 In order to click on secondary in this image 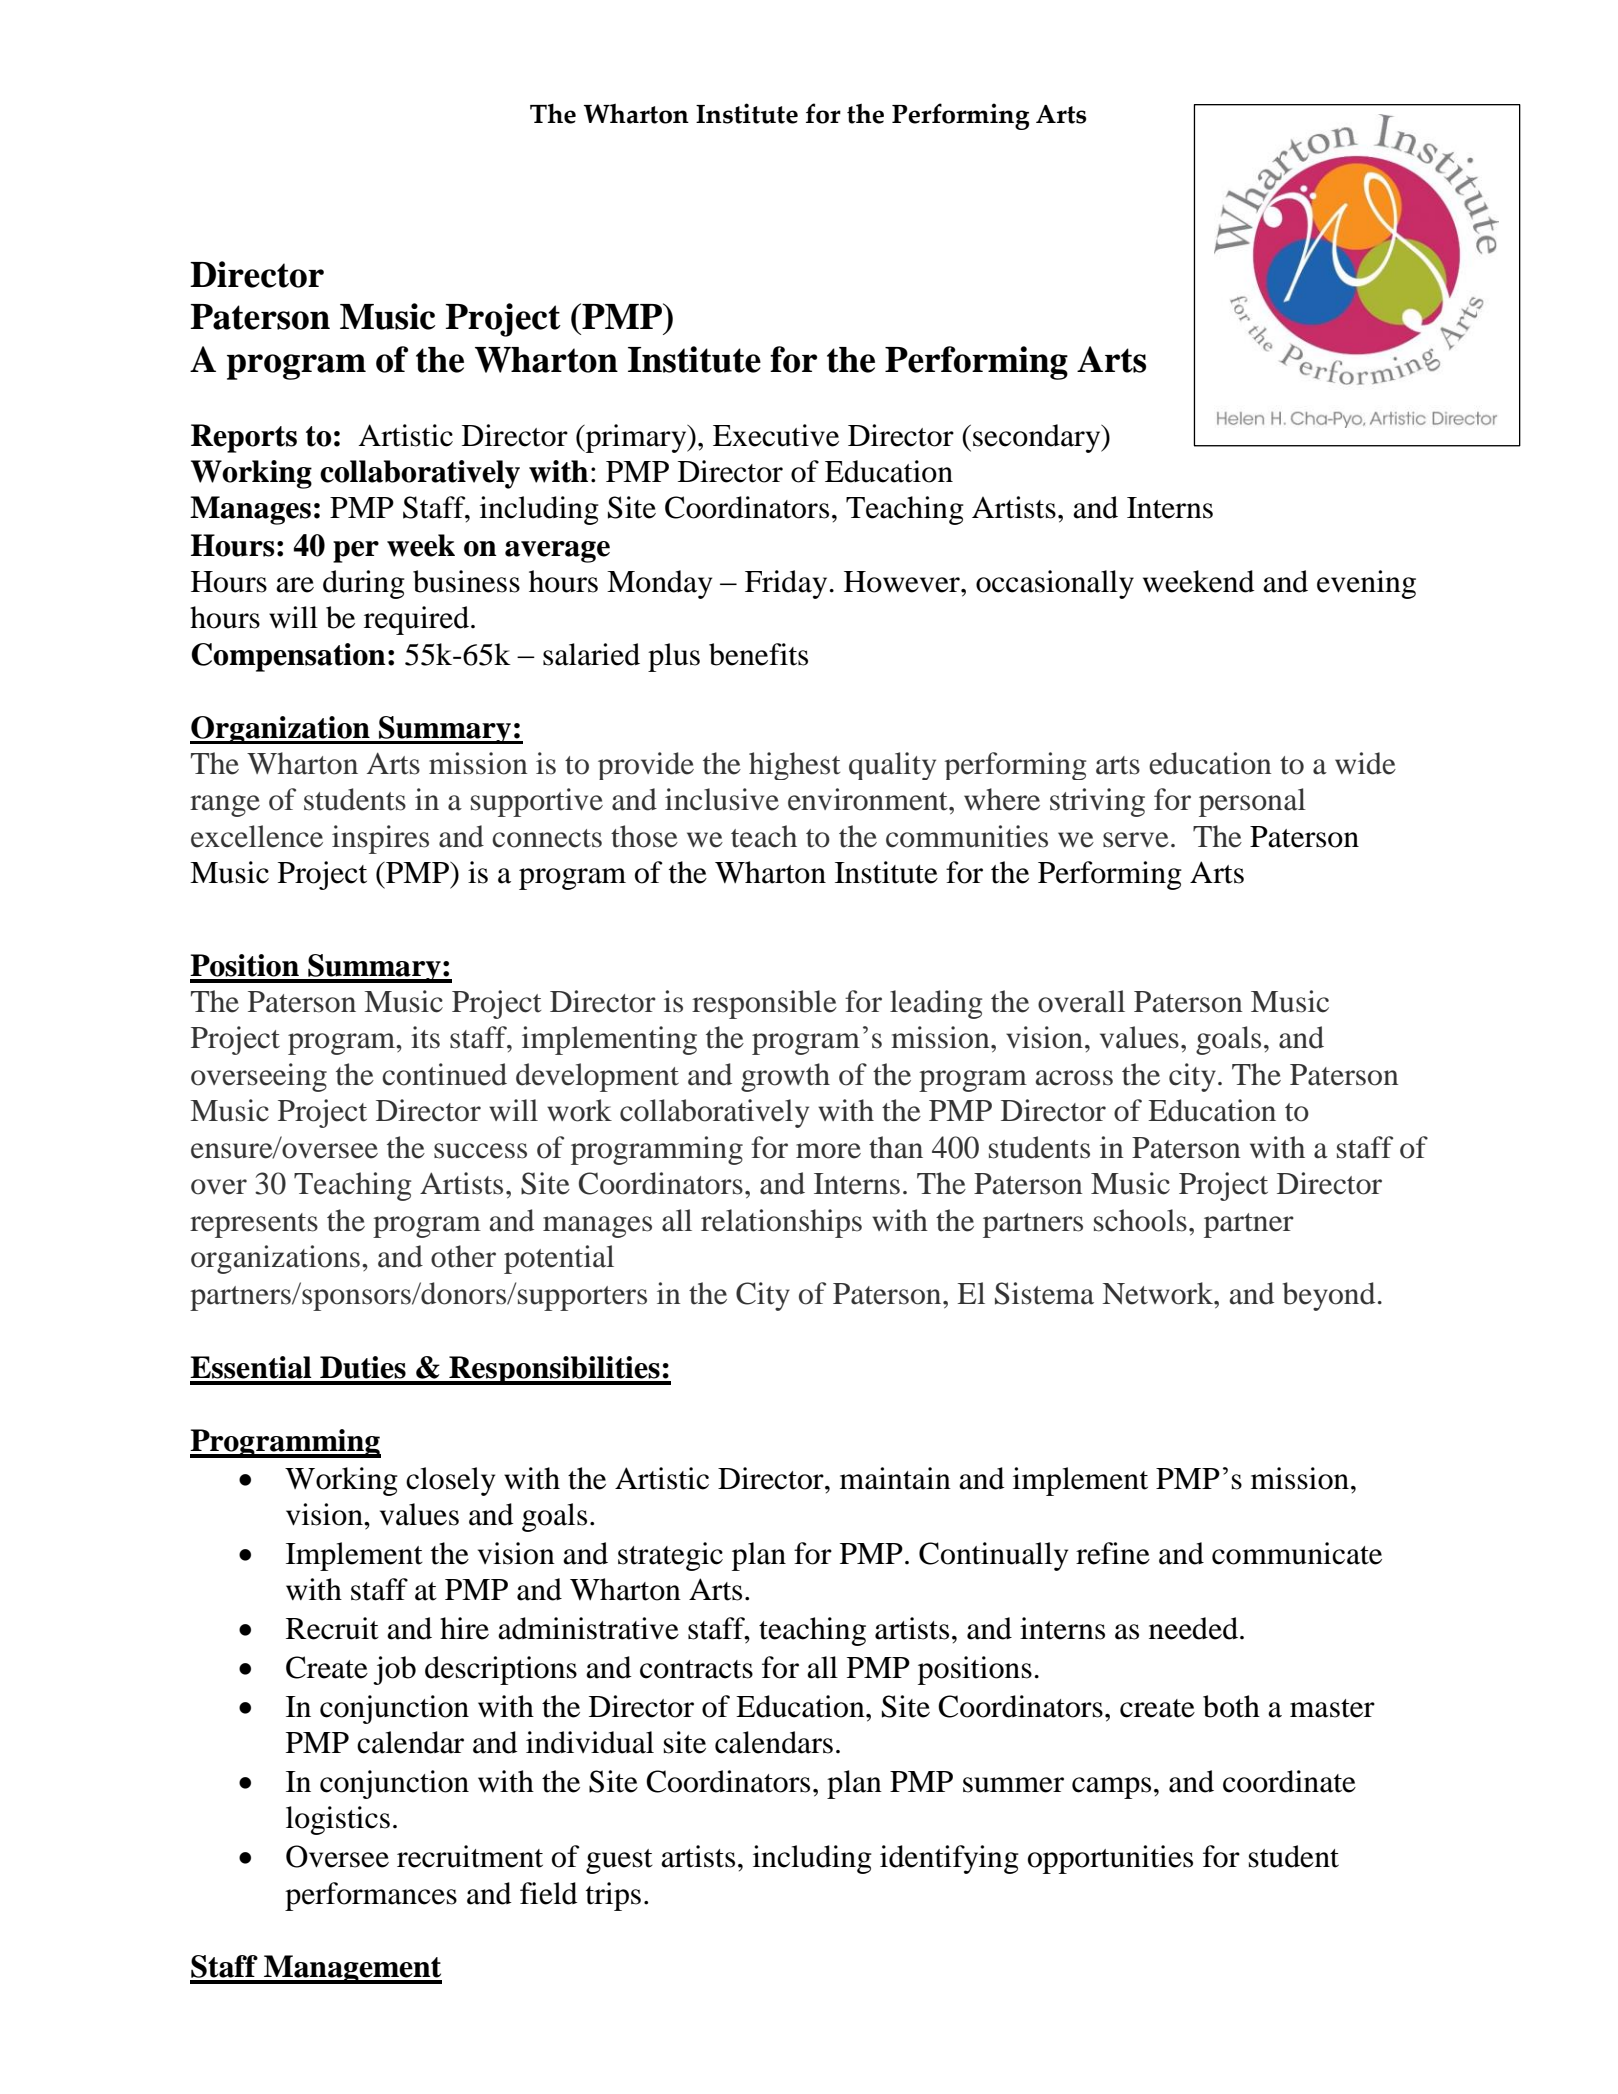, I will do `click(1038, 438)`.
